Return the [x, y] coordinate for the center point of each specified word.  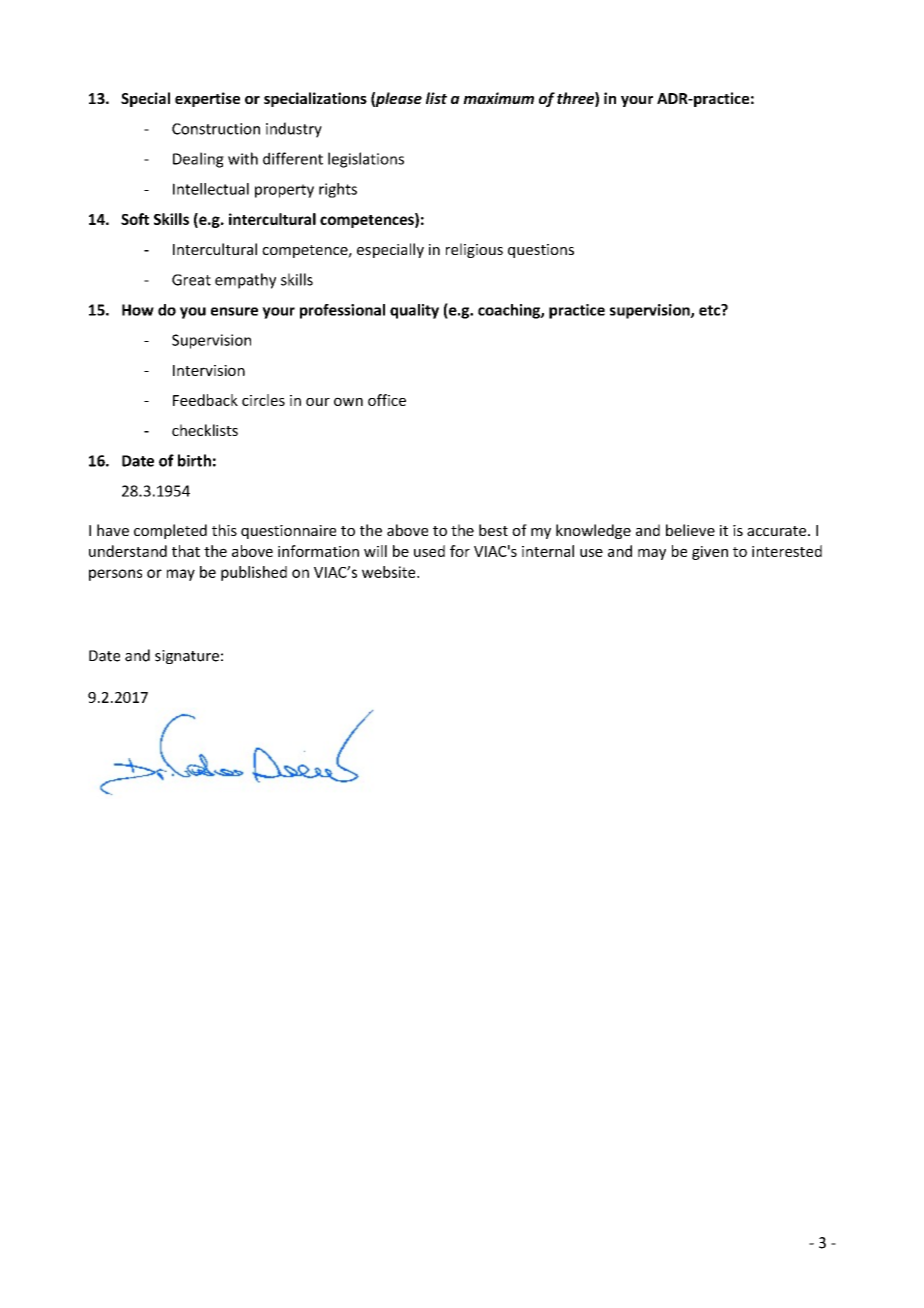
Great [191, 280]
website [390, 572]
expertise [207, 99]
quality [414, 311]
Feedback [205, 400]
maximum [498, 98]
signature [187, 657]
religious [474, 250]
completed [170, 531]
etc [710, 310]
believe [690, 530]
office [387, 400]
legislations [366, 160]
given [710, 553]
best [493, 530]
